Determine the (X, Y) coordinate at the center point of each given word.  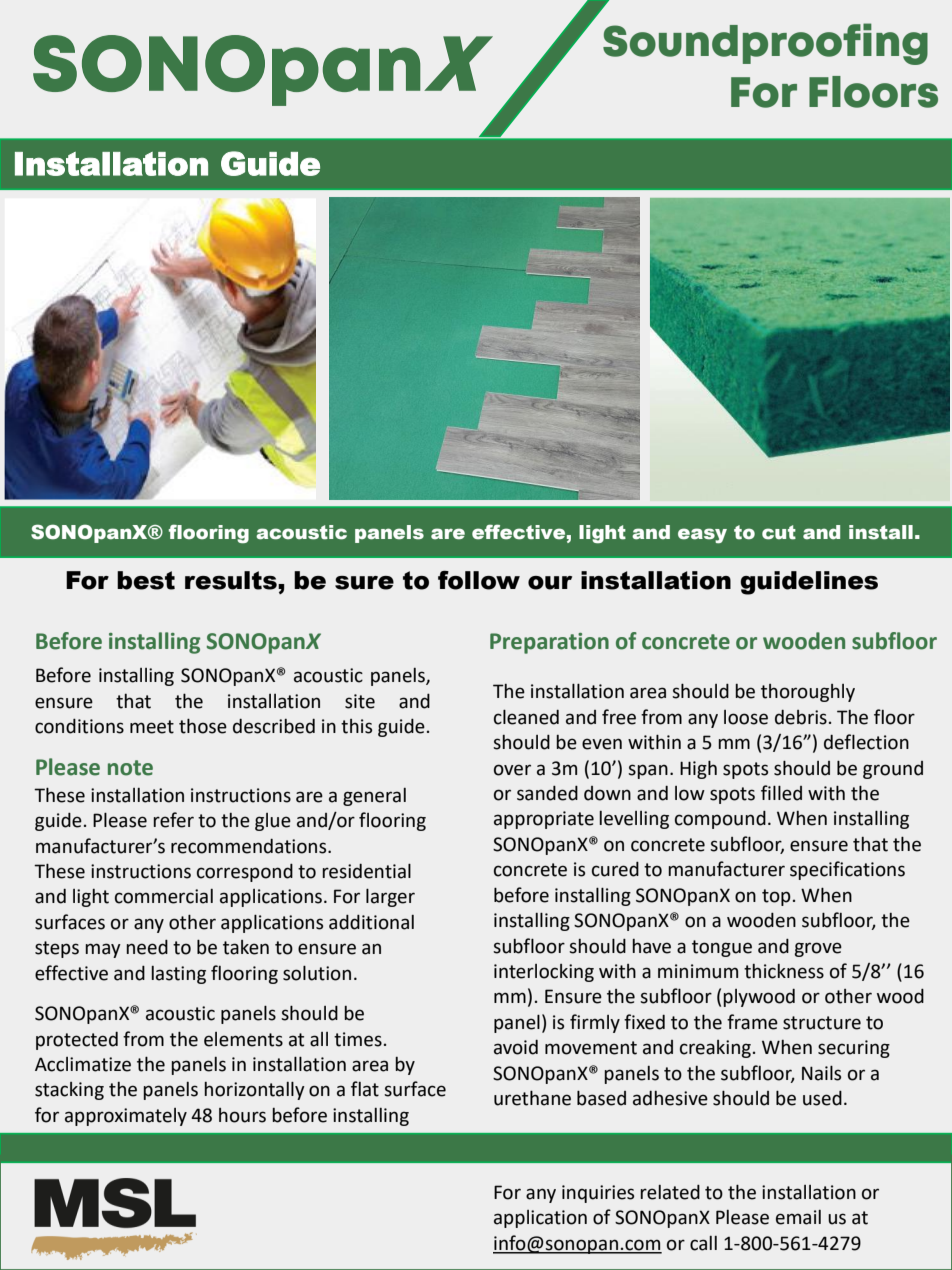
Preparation (549, 643)
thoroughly (808, 693)
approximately (126, 1117)
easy (702, 535)
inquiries (598, 1194)
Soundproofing (765, 44)
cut (779, 532)
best (146, 580)
